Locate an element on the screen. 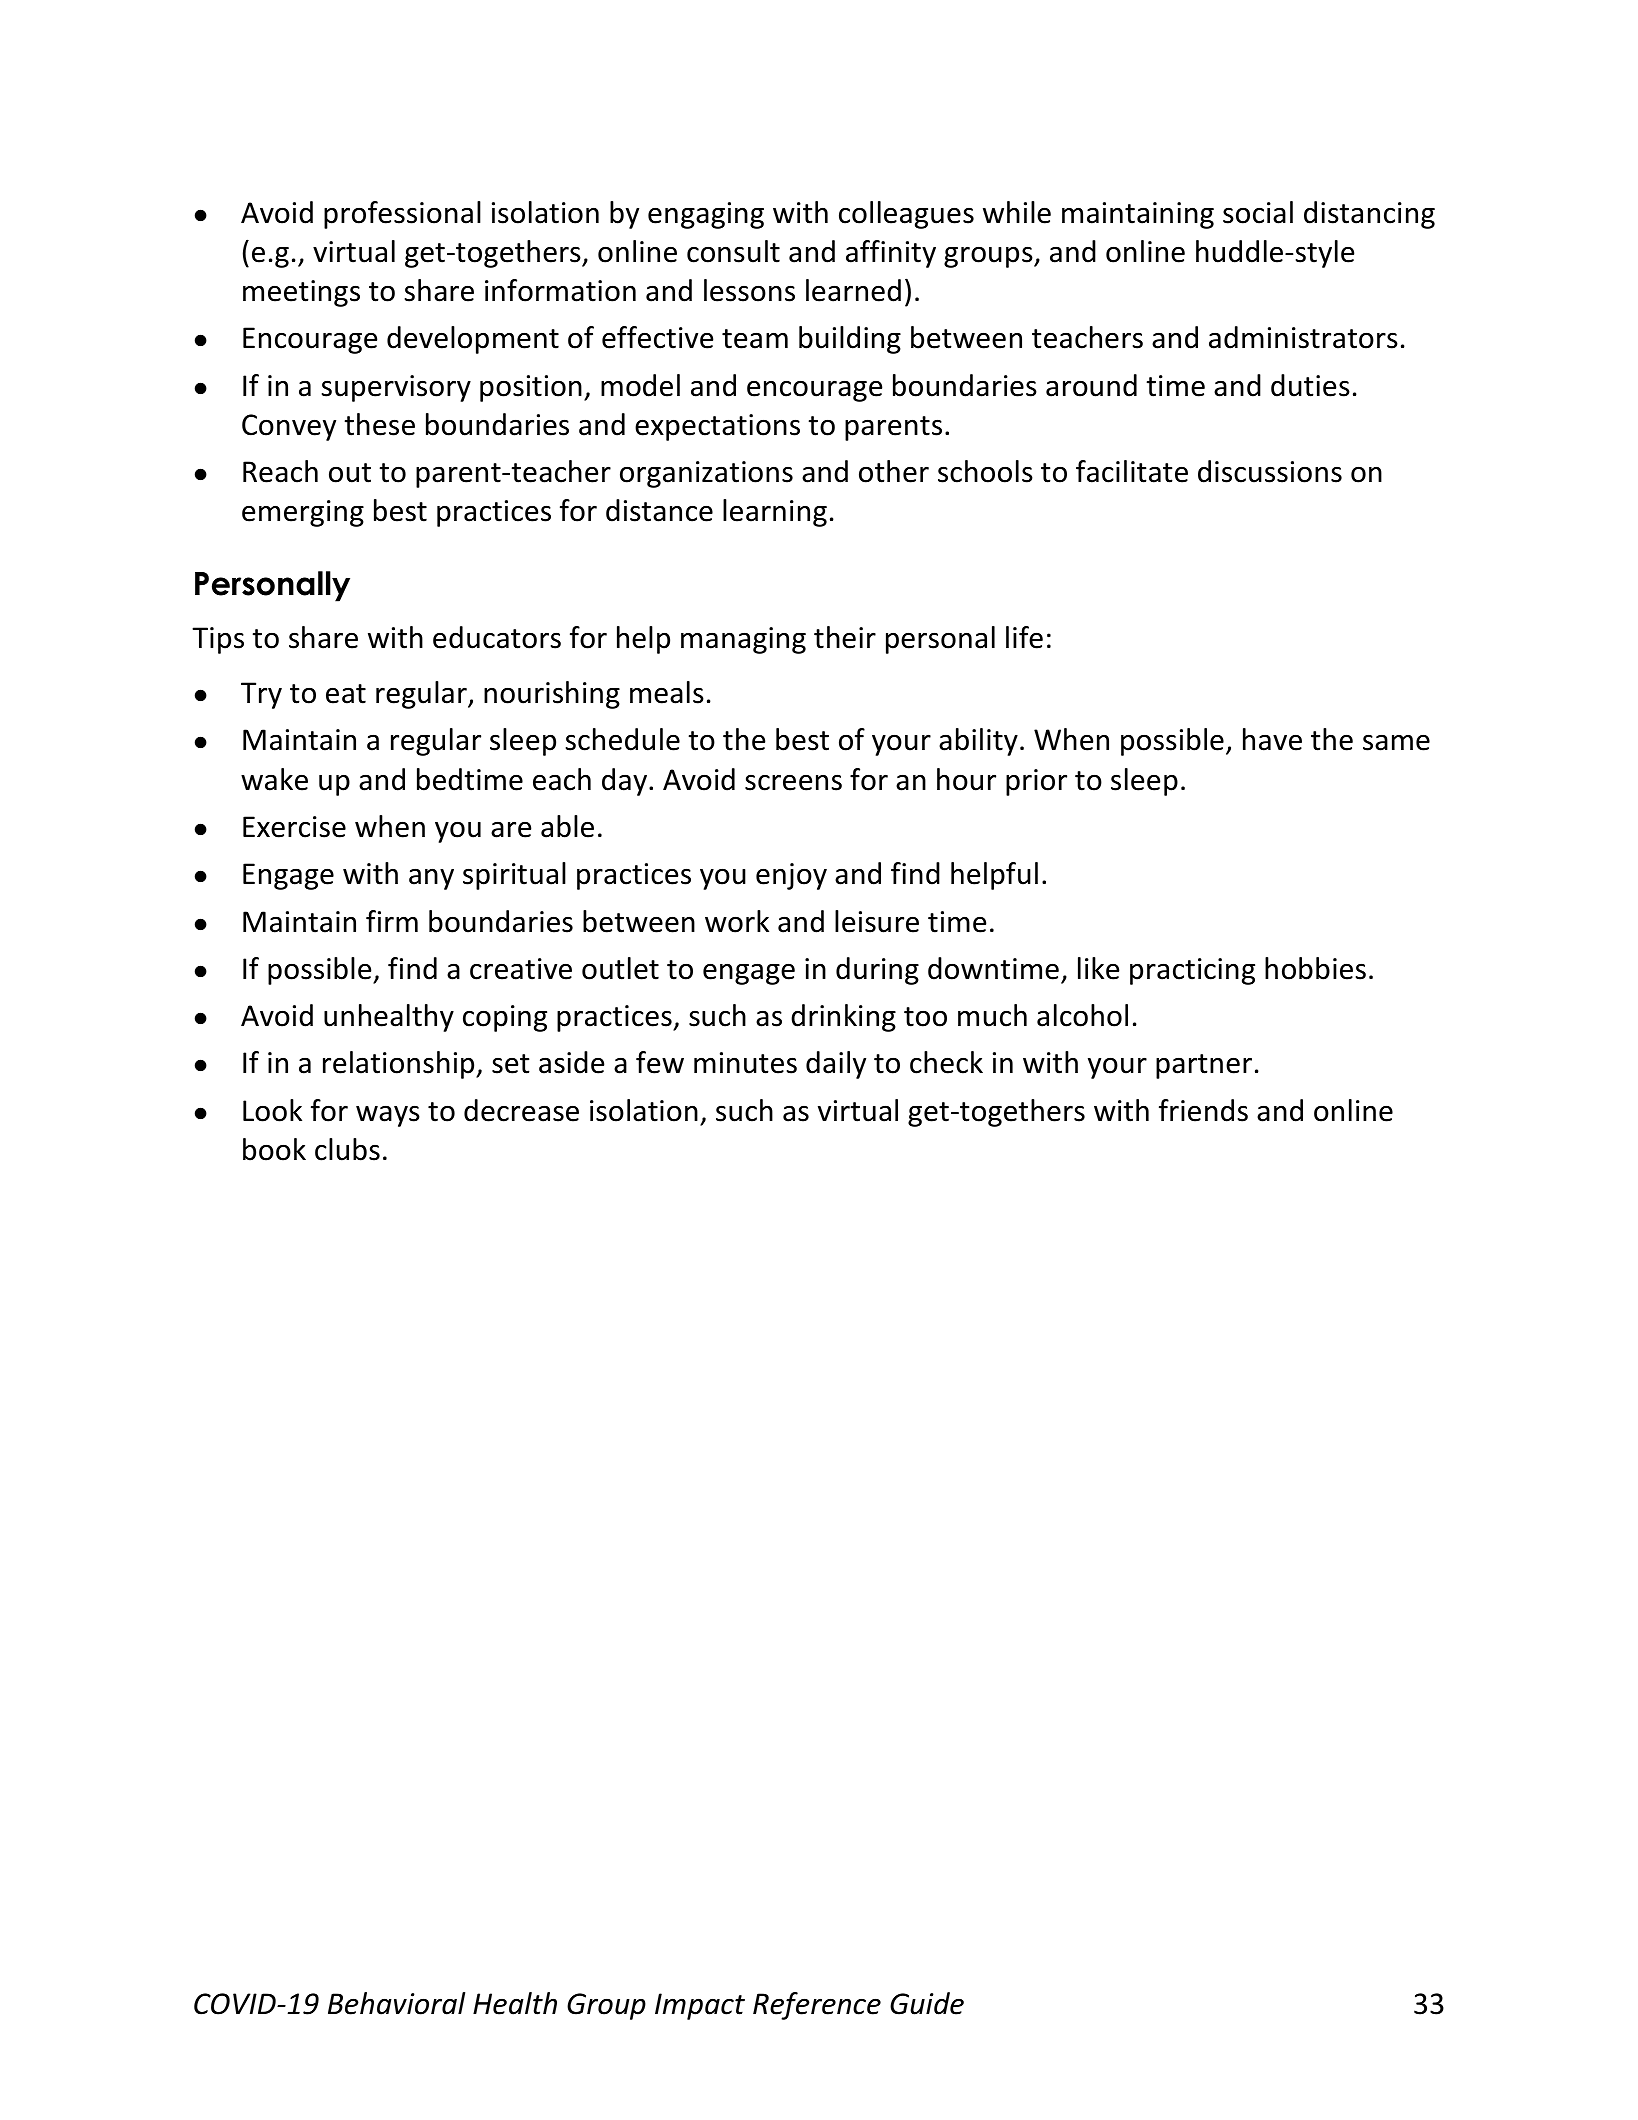 Image resolution: width=1638 pixels, height=2120 pixels. minutes is located at coordinates (745, 1063).
